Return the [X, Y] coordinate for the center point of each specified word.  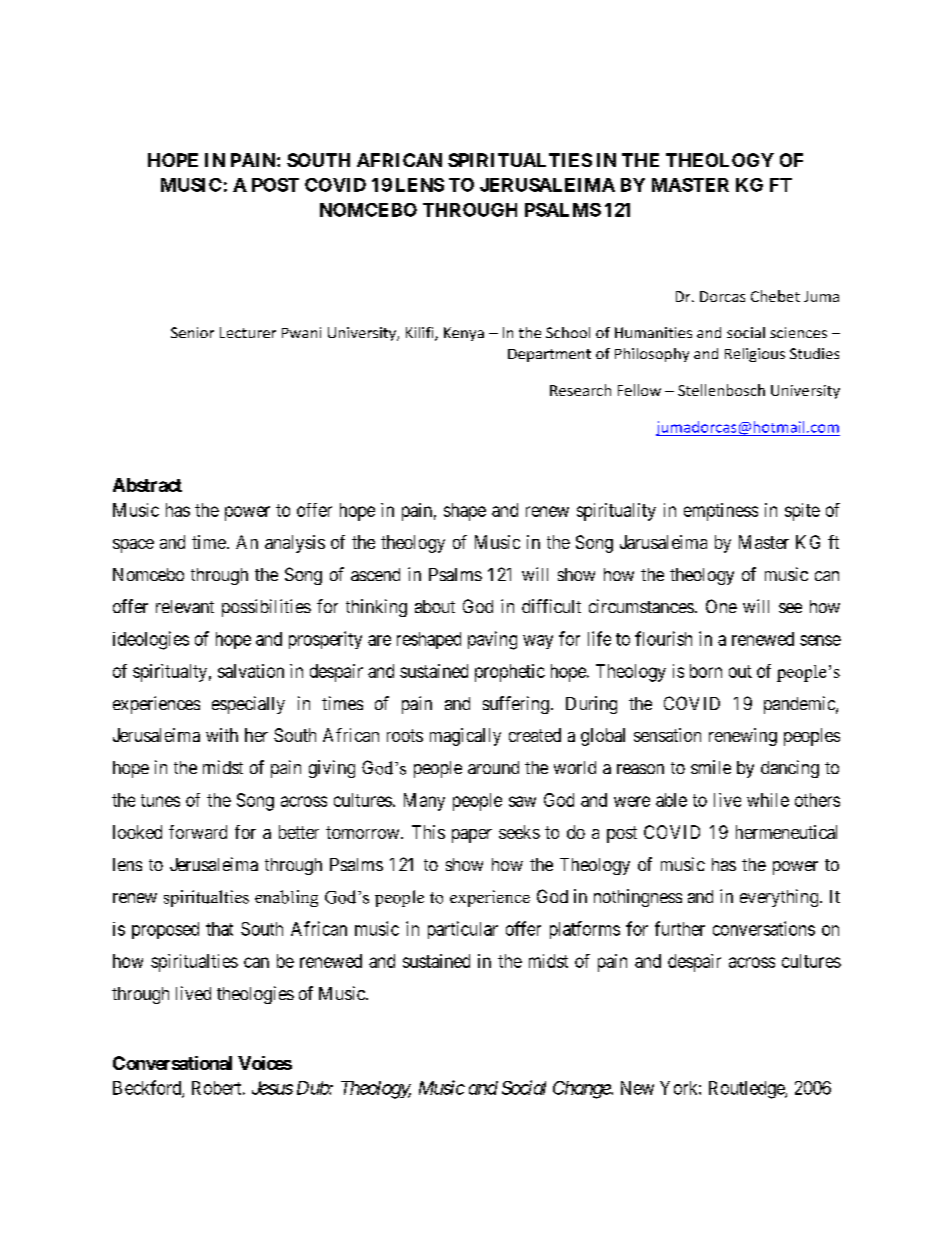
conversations [764, 928]
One [721, 606]
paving [492, 640]
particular [463, 930]
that [219, 929]
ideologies [151, 640]
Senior [192, 332]
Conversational [172, 1063]
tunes [160, 800]
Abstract [147, 485]
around [493, 767]
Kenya [464, 334]
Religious [755, 355]
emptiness [721, 512]
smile [711, 767]
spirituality [616, 512]
